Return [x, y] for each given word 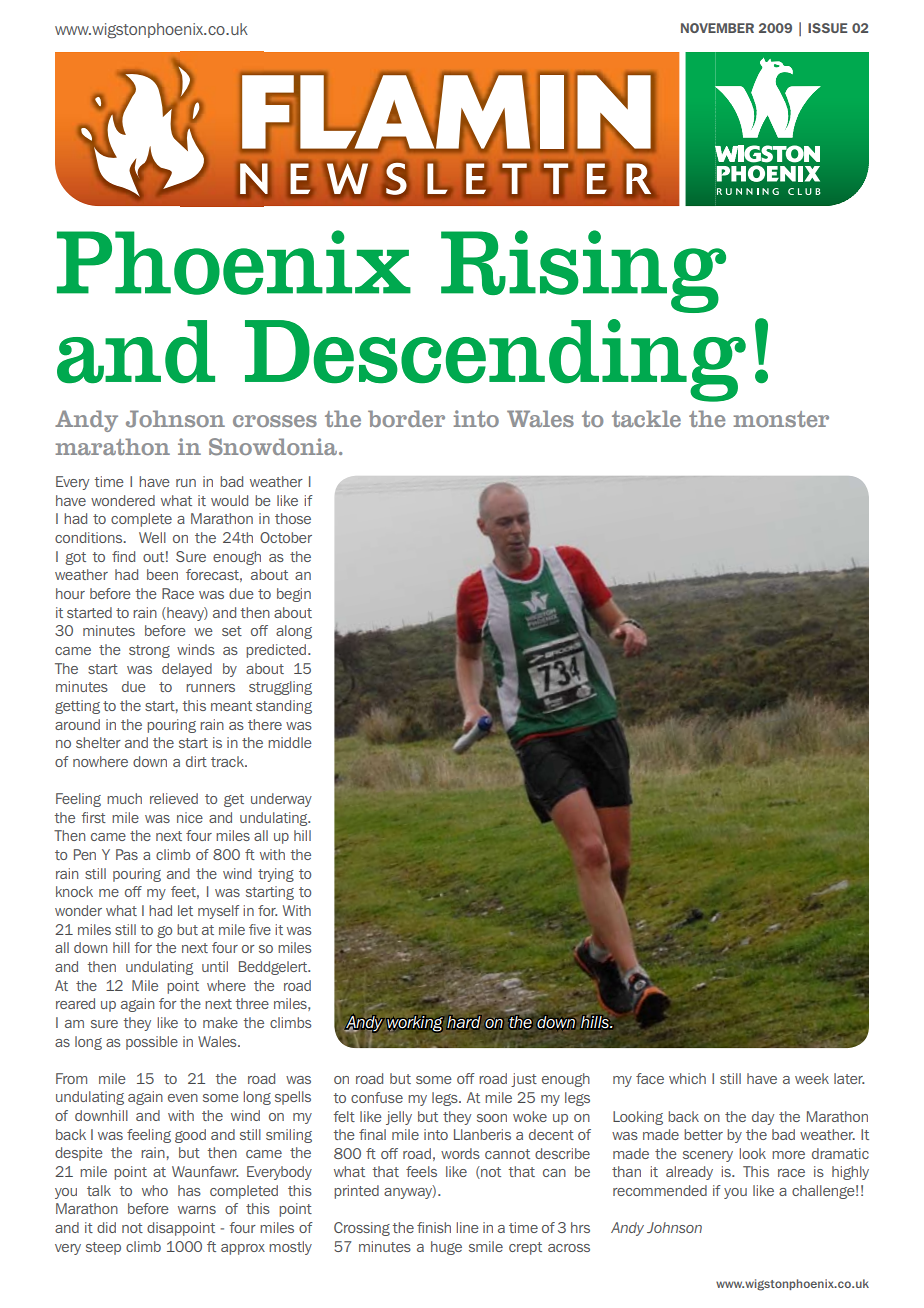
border [406, 418]
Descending [495, 360]
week [812, 1078]
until [215, 966]
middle [290, 742]
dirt [196, 761]
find [123, 556]
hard [464, 1022]
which [687, 1078]
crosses [275, 421]
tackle [646, 418]
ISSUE [827, 28]
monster [781, 419]
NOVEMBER [717, 28]
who [155, 1190]
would [229, 500]
